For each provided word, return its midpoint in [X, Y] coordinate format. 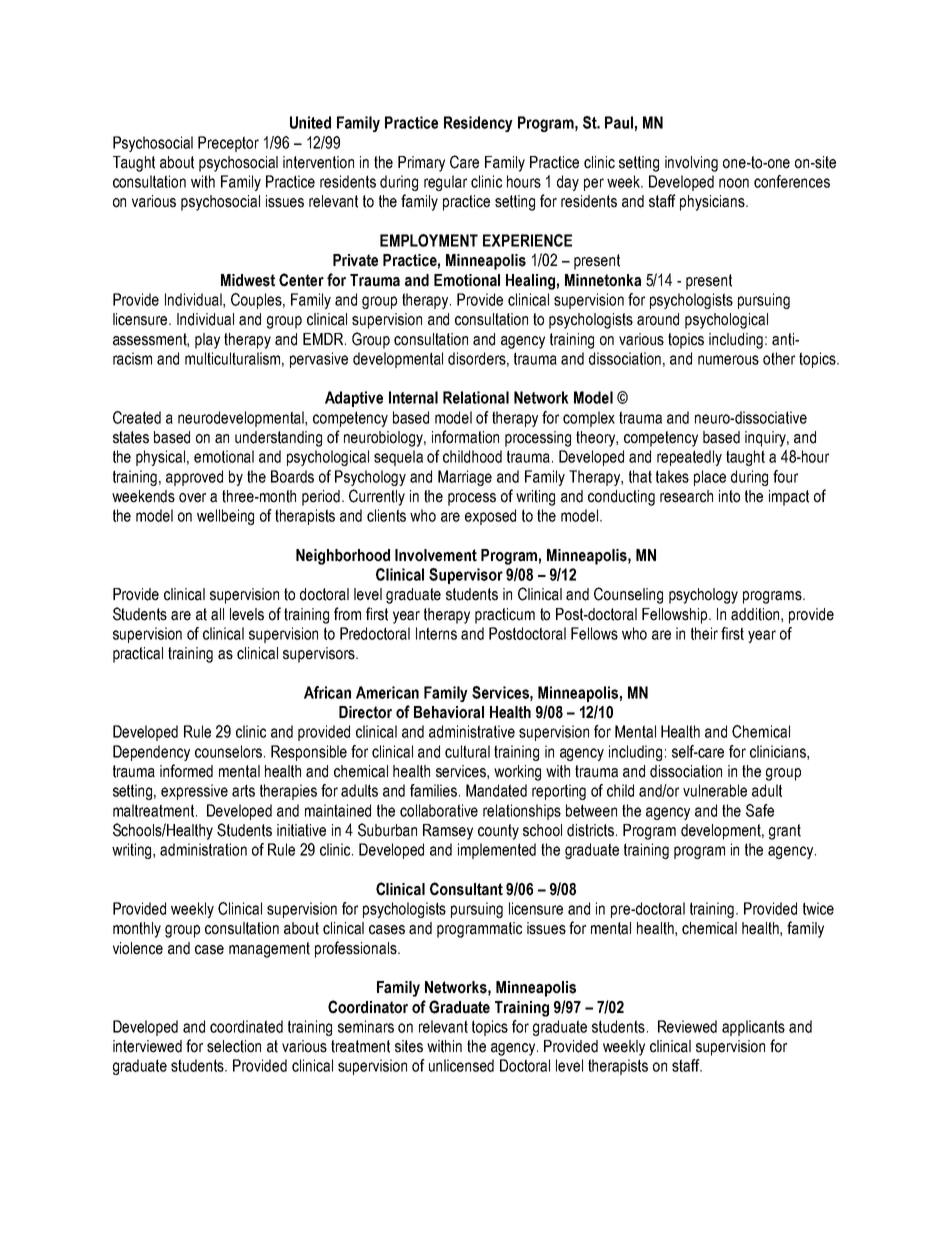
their [704, 633]
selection [234, 1046]
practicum [505, 616]
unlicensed [461, 1065]
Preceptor [228, 144]
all [217, 614]
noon [734, 183]
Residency [478, 124]
